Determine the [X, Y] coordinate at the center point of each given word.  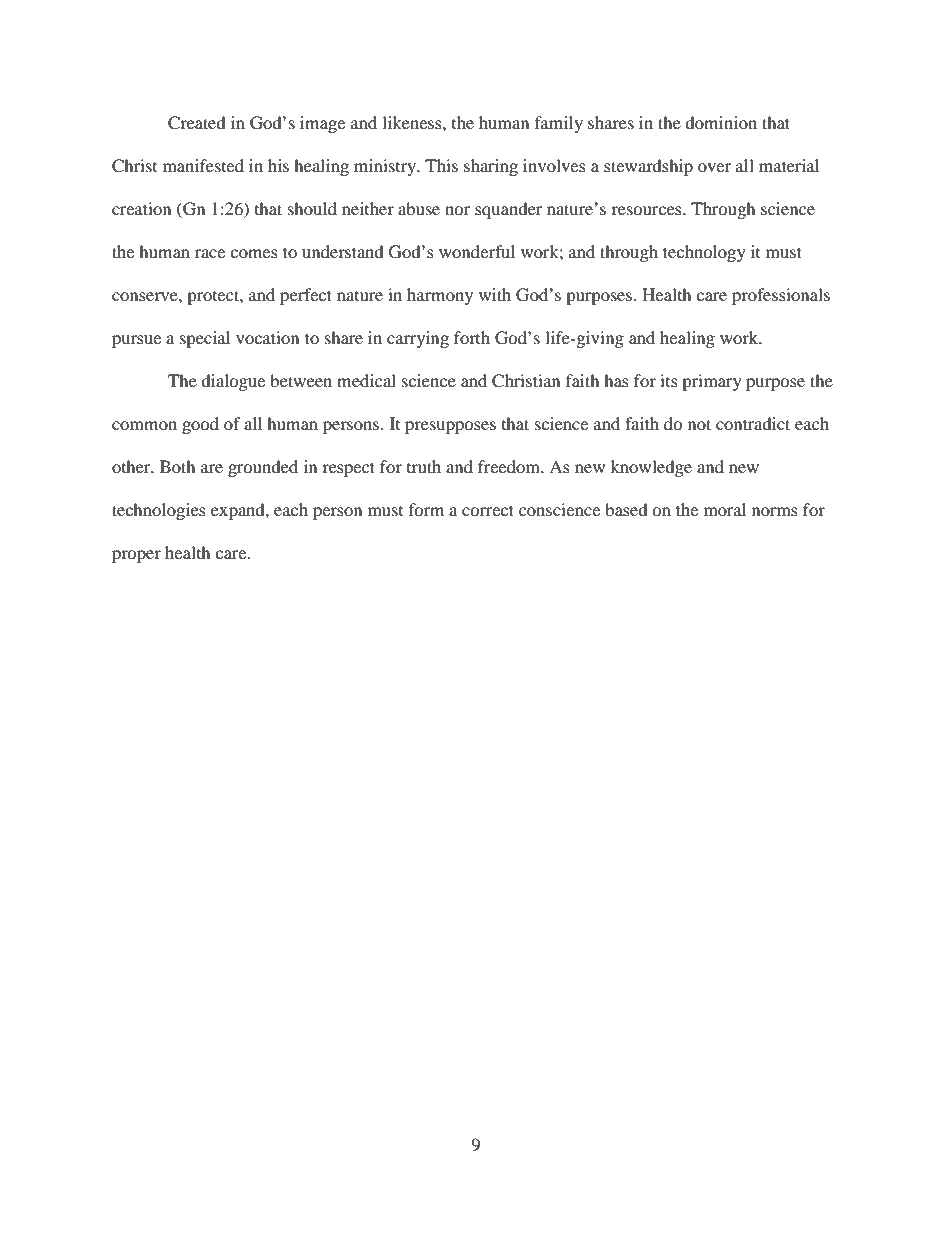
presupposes [450, 427]
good [200, 425]
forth [472, 337]
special [205, 339]
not [699, 424]
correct [488, 510]
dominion [721, 122]
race [210, 253]
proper [136, 556]
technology [704, 253]
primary [712, 382]
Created [197, 123]
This [441, 165]
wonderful [477, 251]
